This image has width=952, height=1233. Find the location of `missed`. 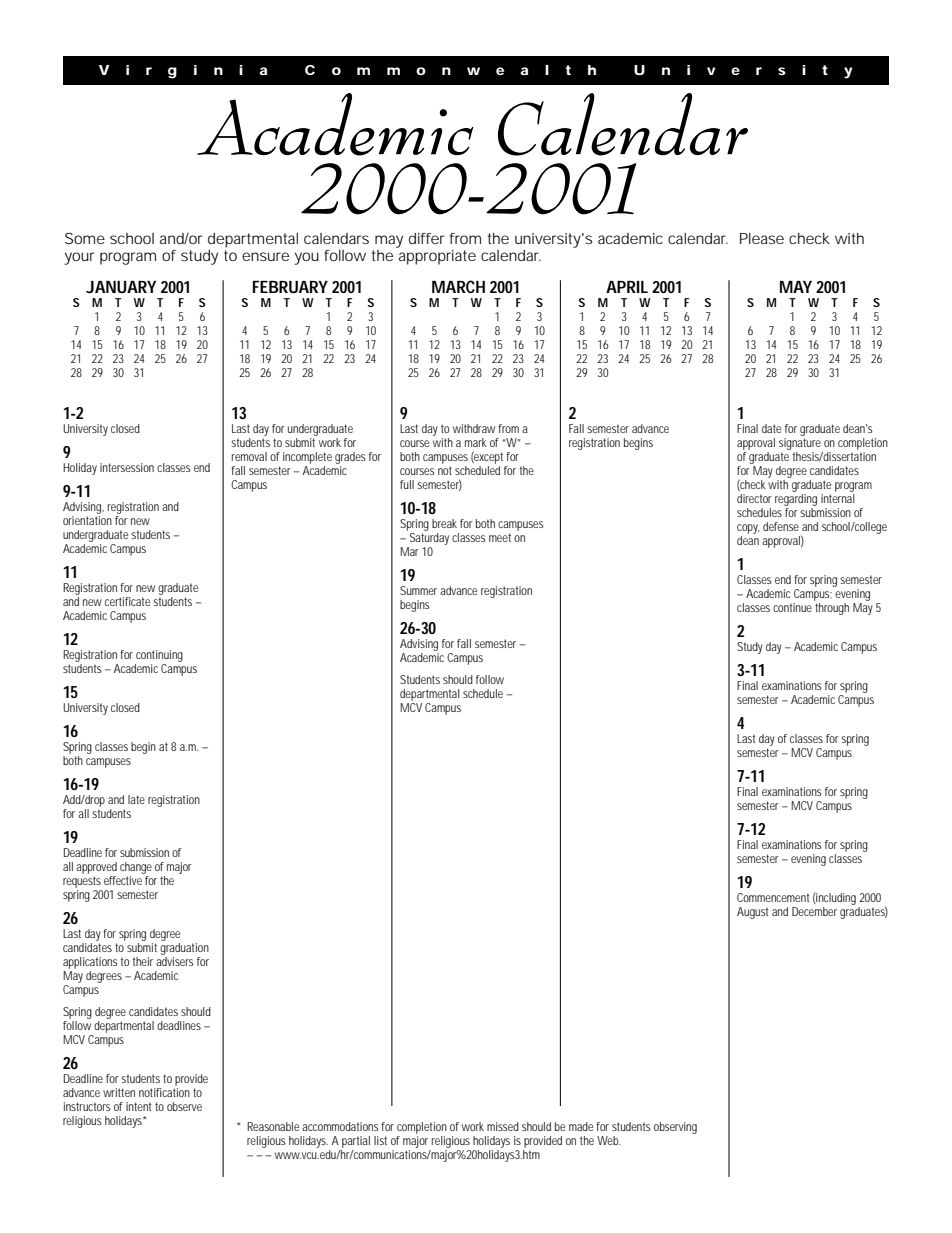

missed is located at coordinates (503, 1126).
